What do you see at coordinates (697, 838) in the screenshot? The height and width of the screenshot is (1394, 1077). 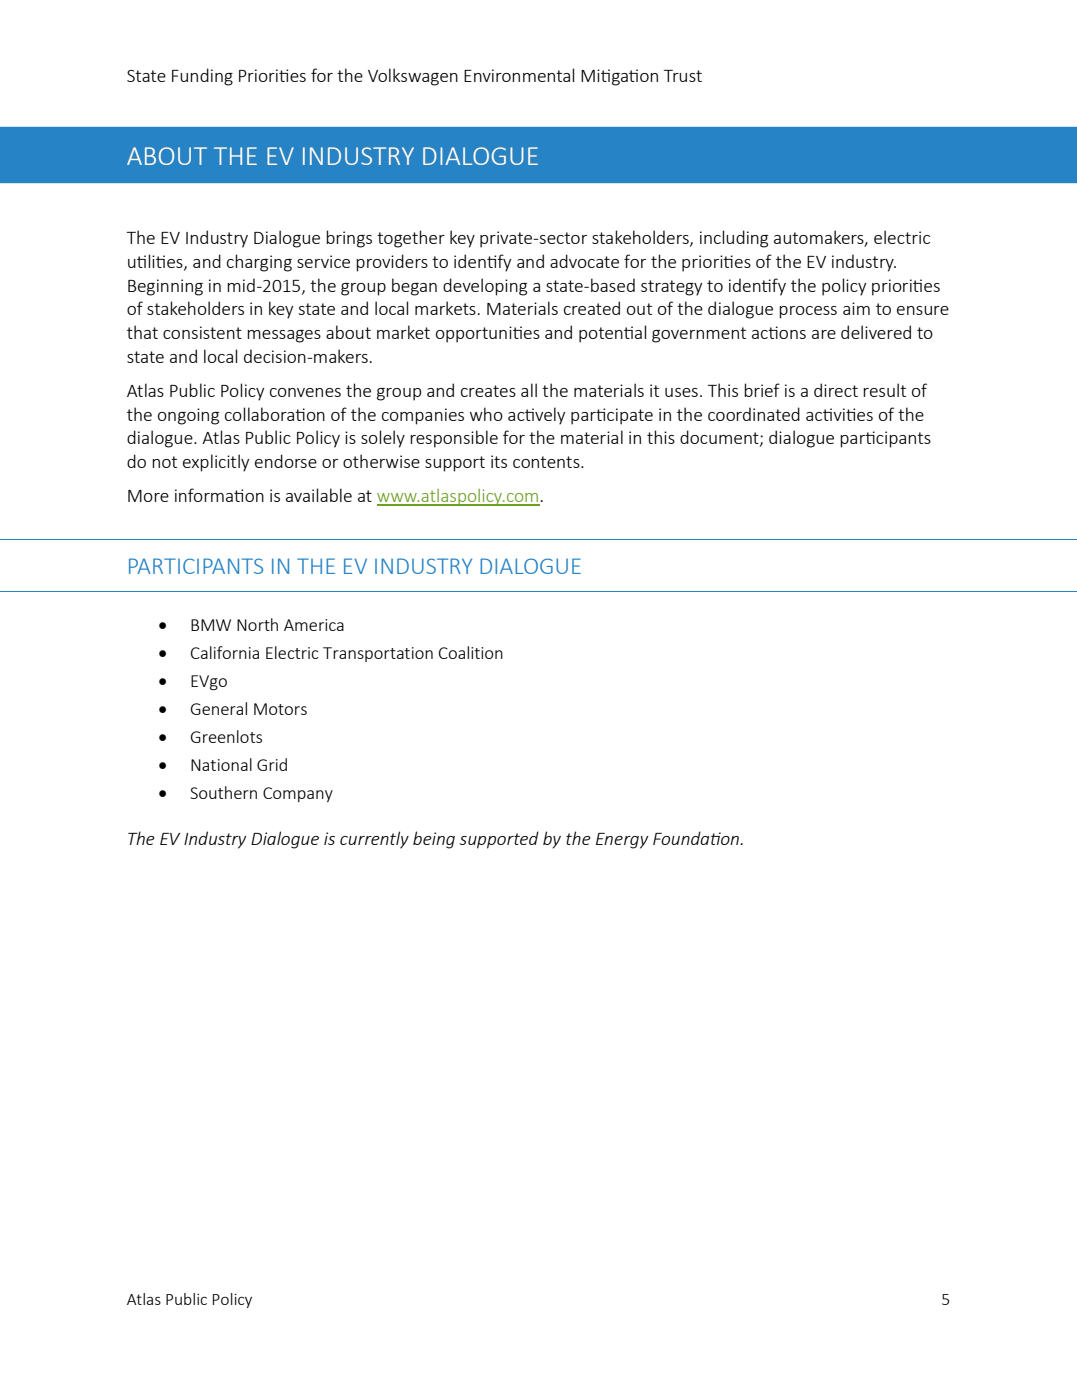 I see `Foundation` at bounding box center [697, 838].
